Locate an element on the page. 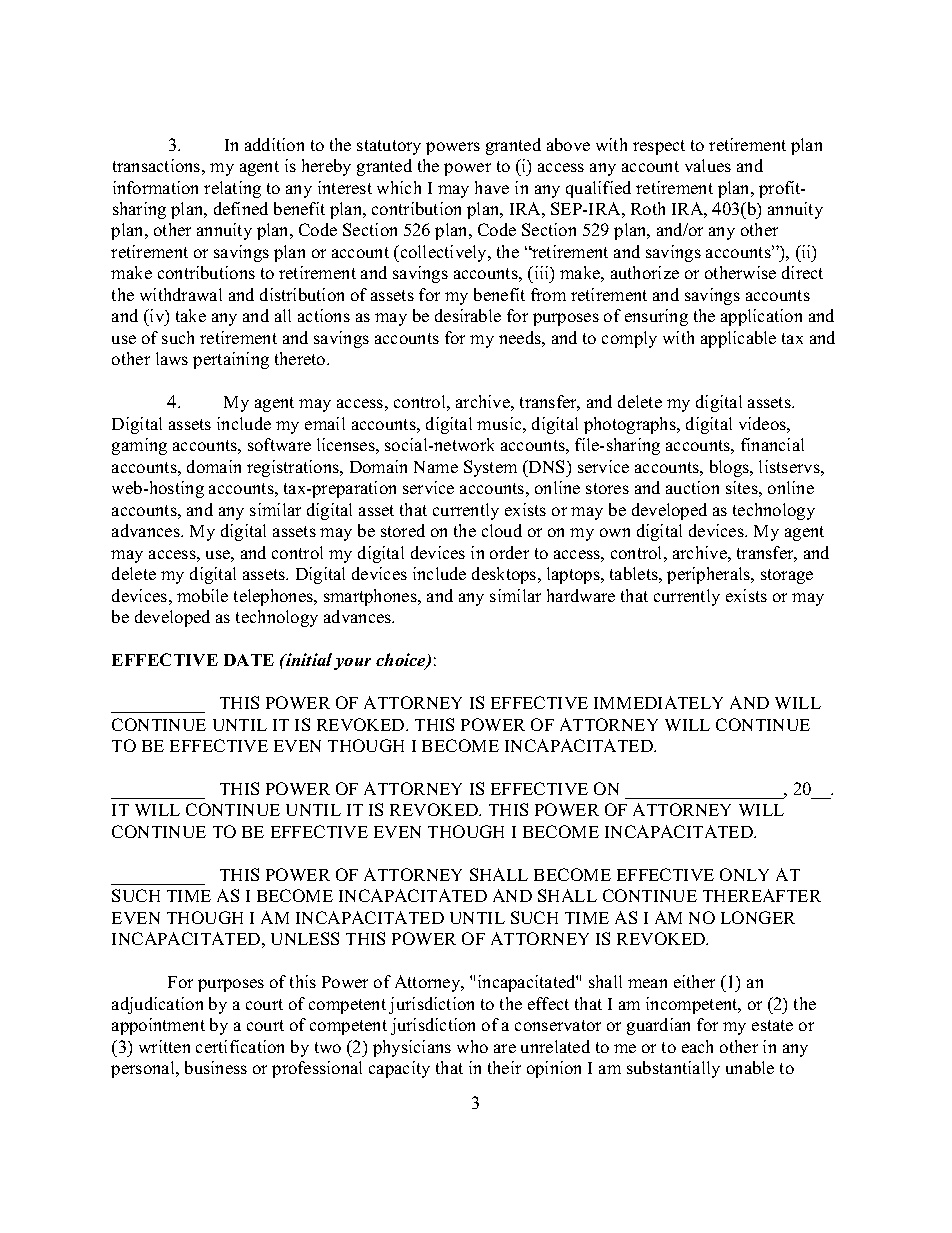  values is located at coordinates (708, 165).
